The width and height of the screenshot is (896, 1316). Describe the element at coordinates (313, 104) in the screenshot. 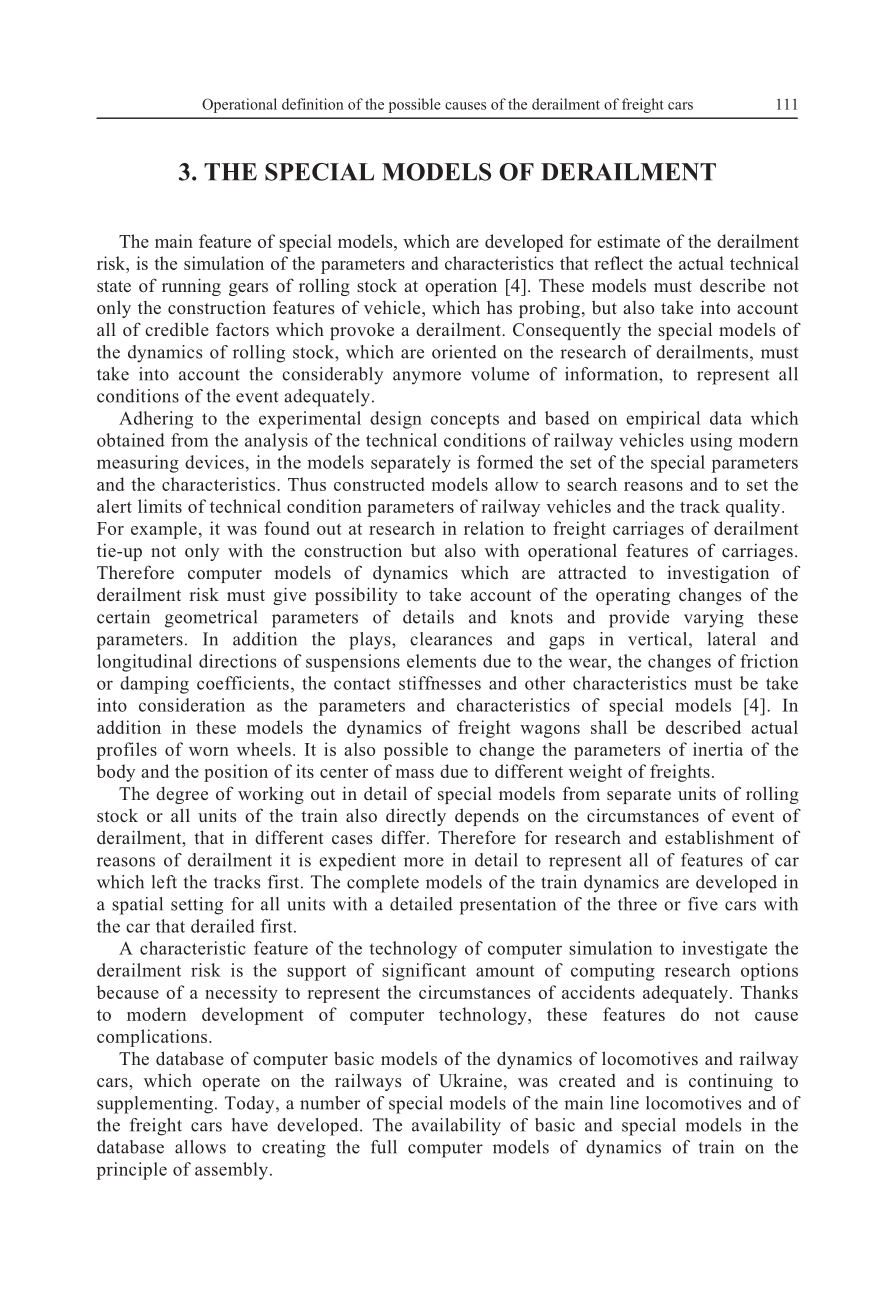

I see `definition` at that location.
